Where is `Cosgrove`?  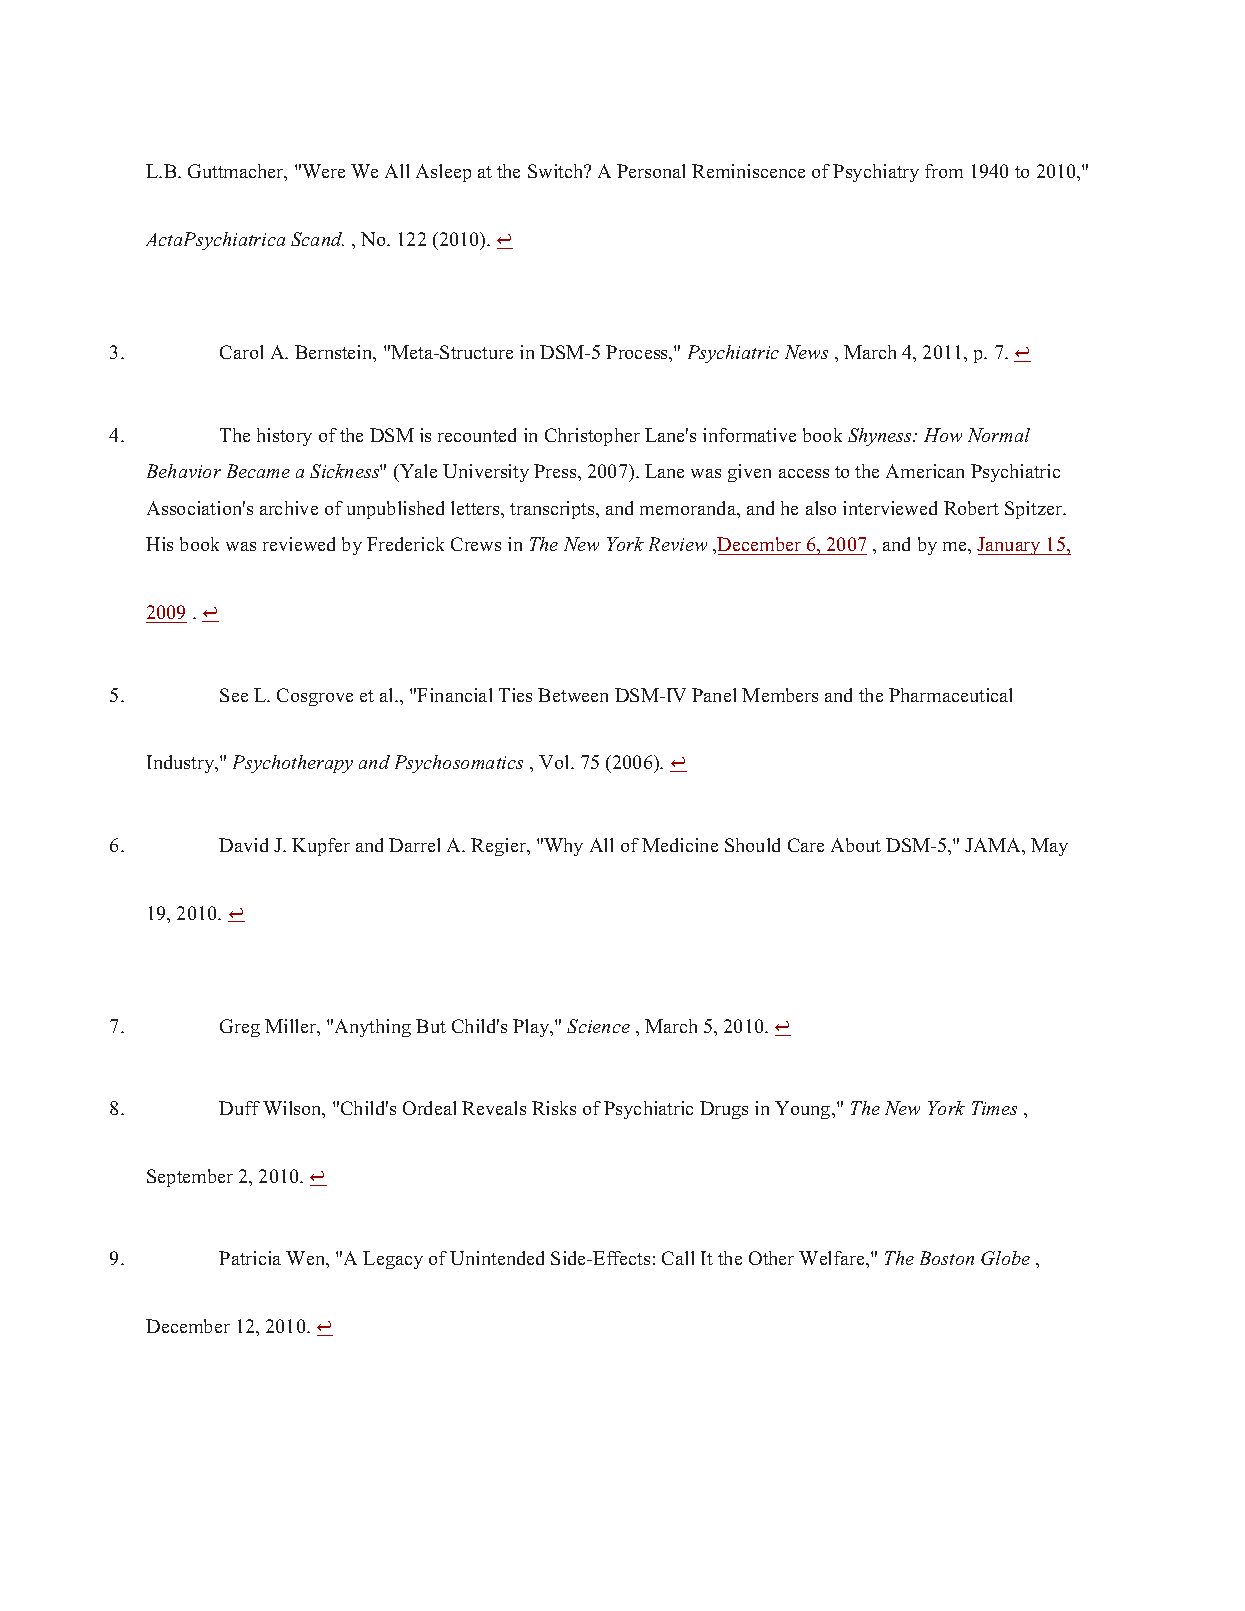
Cosgrove is located at coordinates (315, 697).
